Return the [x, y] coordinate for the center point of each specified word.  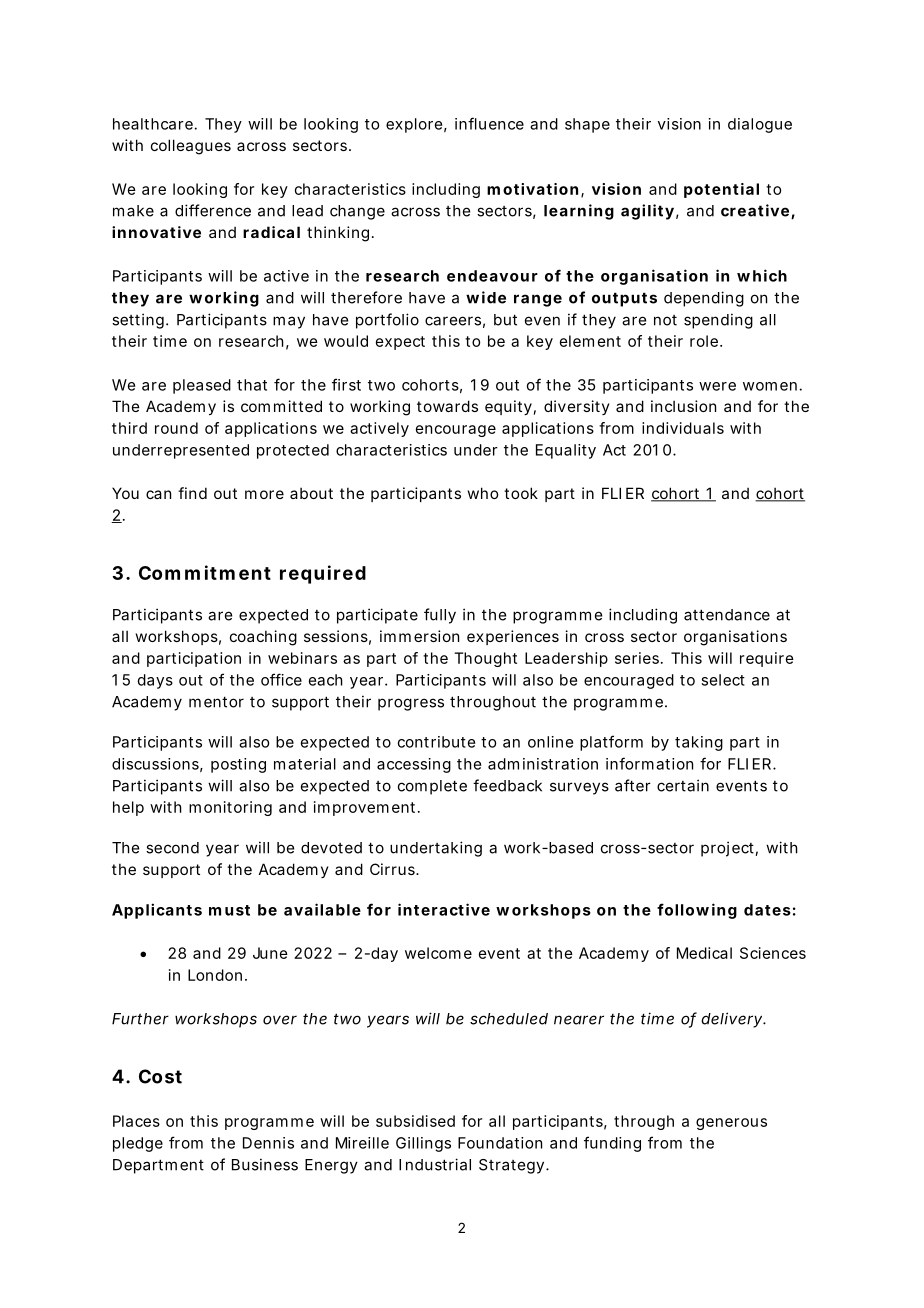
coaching [263, 638]
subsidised [415, 1121]
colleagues [191, 147]
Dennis [268, 1143]
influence [489, 123]
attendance [727, 615]
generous [731, 1124]
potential [721, 190]
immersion [419, 636]
